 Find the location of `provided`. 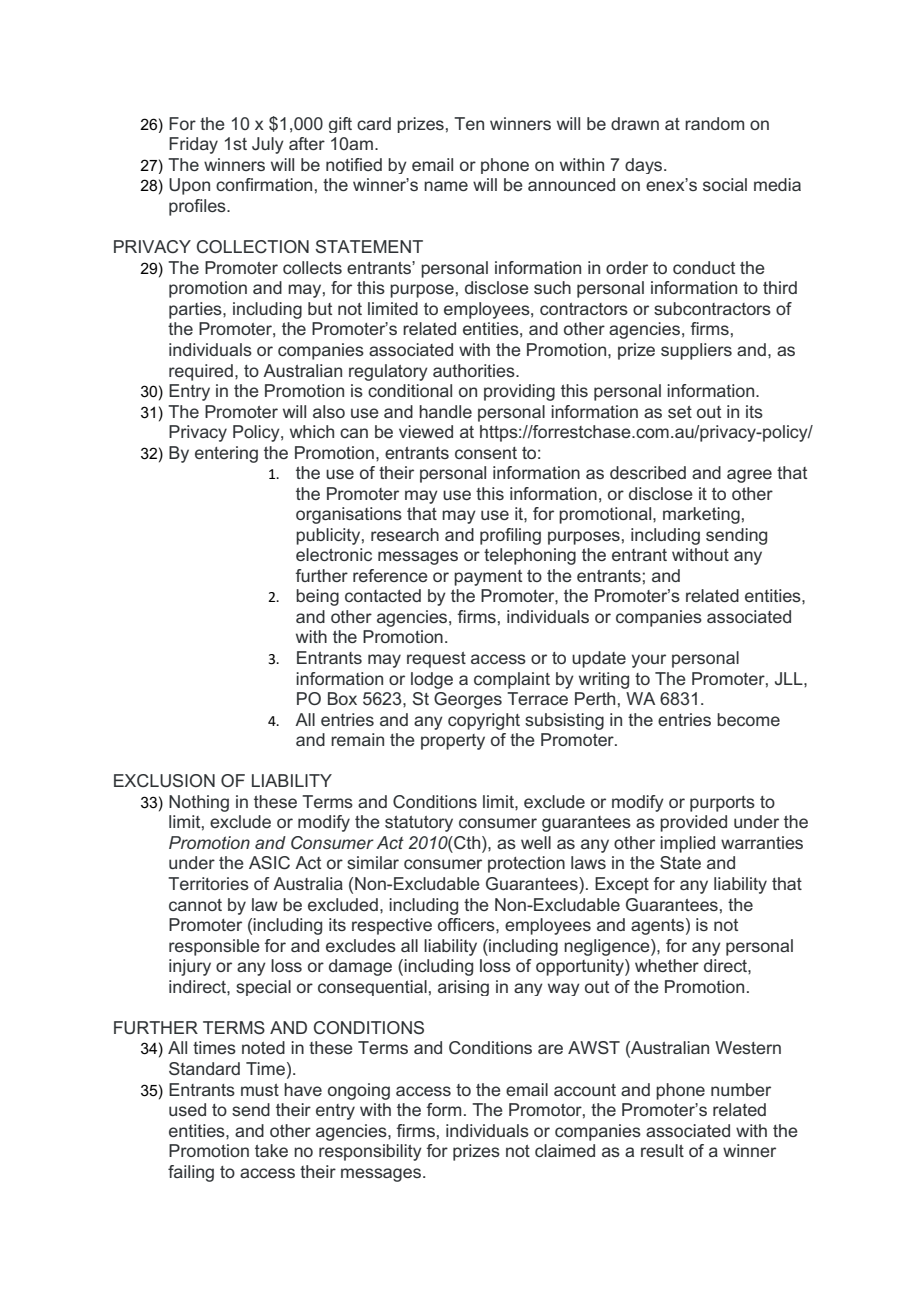

provided is located at coordinates (693, 823).
